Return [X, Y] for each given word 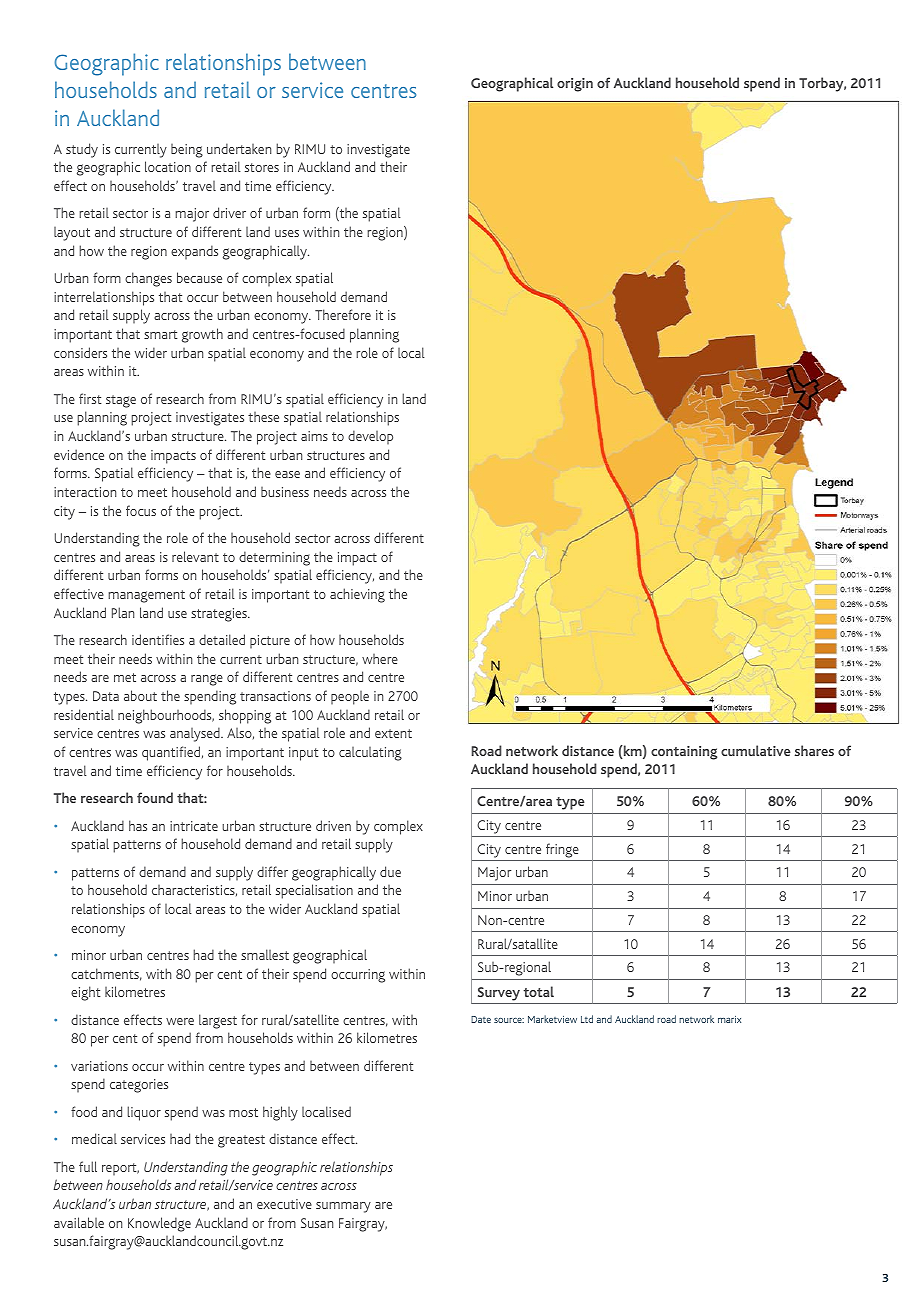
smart [161, 334]
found [155, 797]
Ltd [587, 1019]
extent [393, 733]
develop [370, 437]
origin [575, 85]
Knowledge [159, 1224]
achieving [357, 595]
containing [684, 753]
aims [314, 436]
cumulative [756, 750]
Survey [499, 994]
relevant [195, 556]
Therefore [343, 314]
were [180, 1021]
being [187, 151]
